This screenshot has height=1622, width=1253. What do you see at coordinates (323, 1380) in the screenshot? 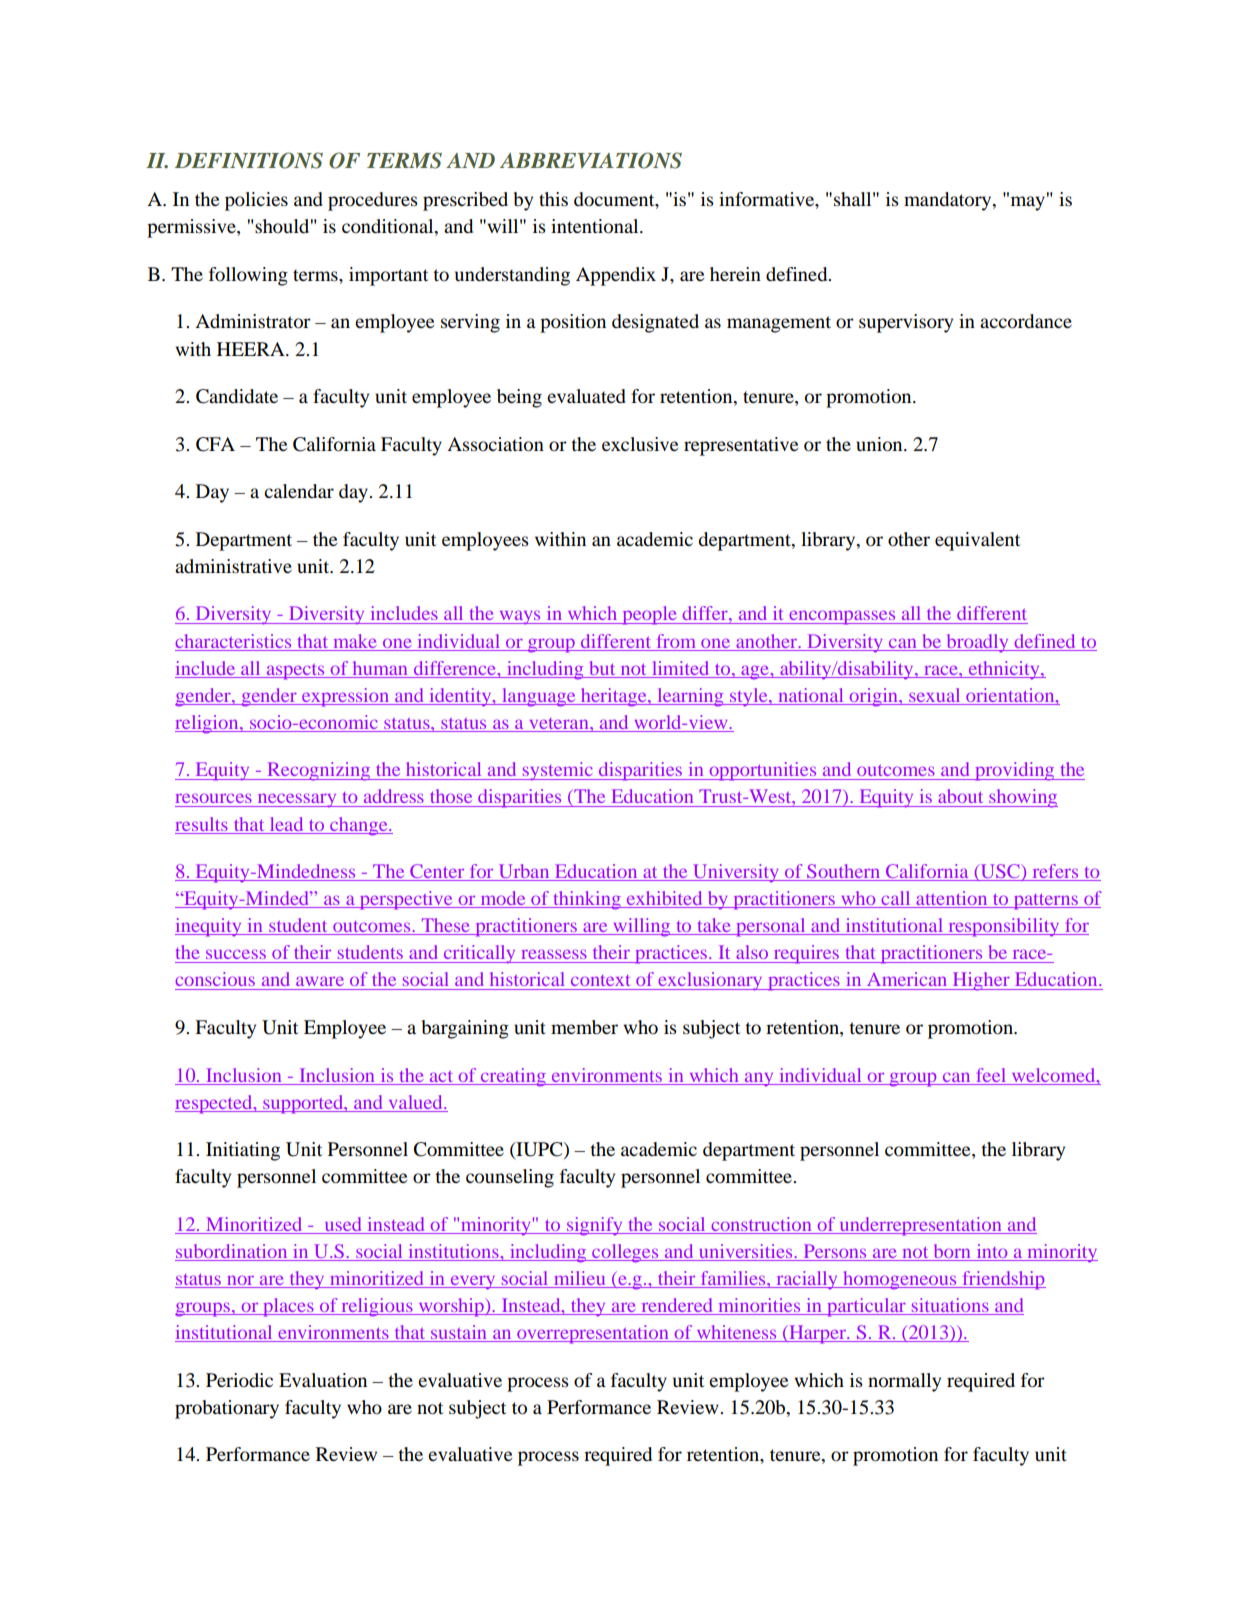
I see `Evaluation` at bounding box center [323, 1380].
